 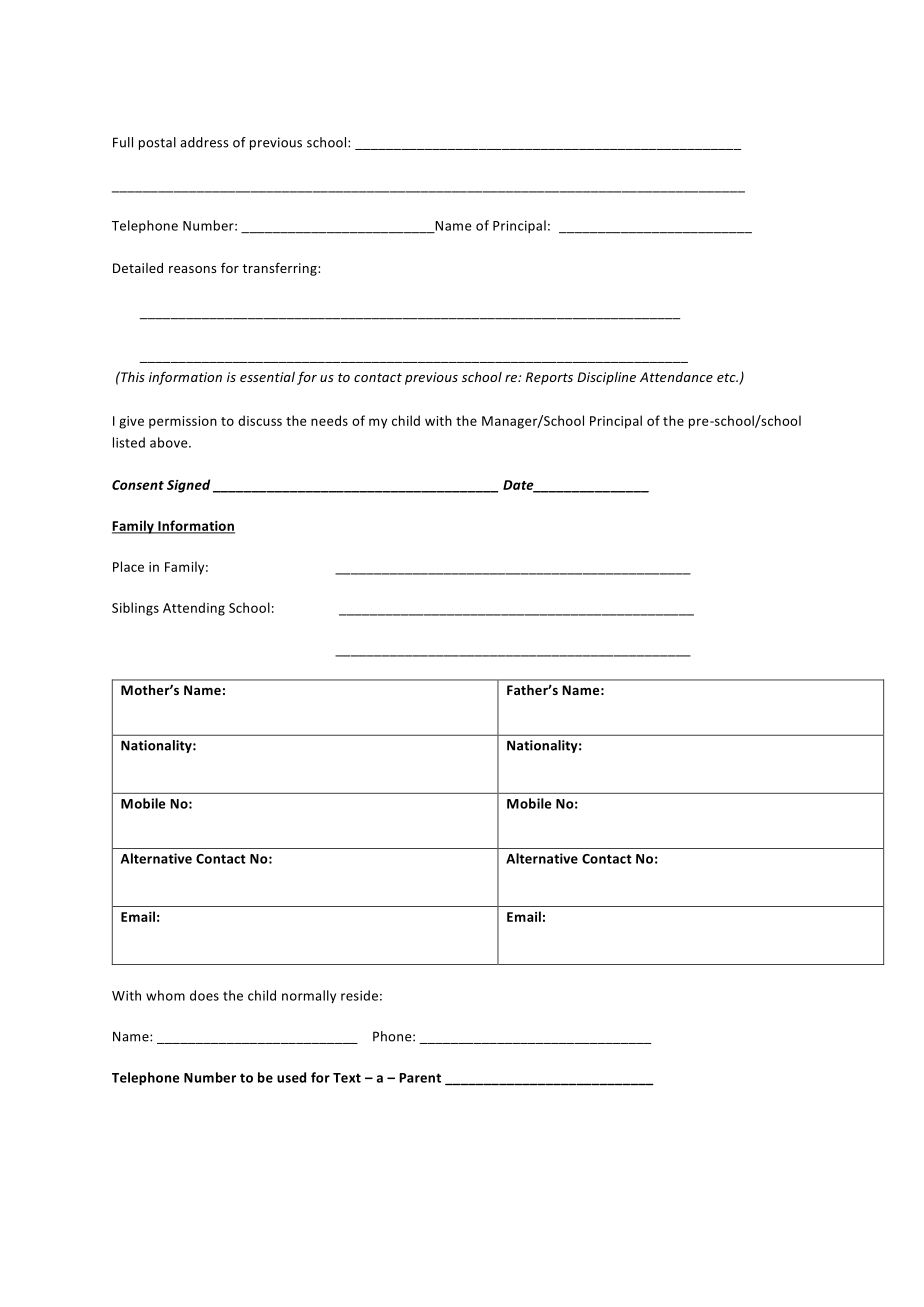 I want to click on needs, so click(x=329, y=420).
